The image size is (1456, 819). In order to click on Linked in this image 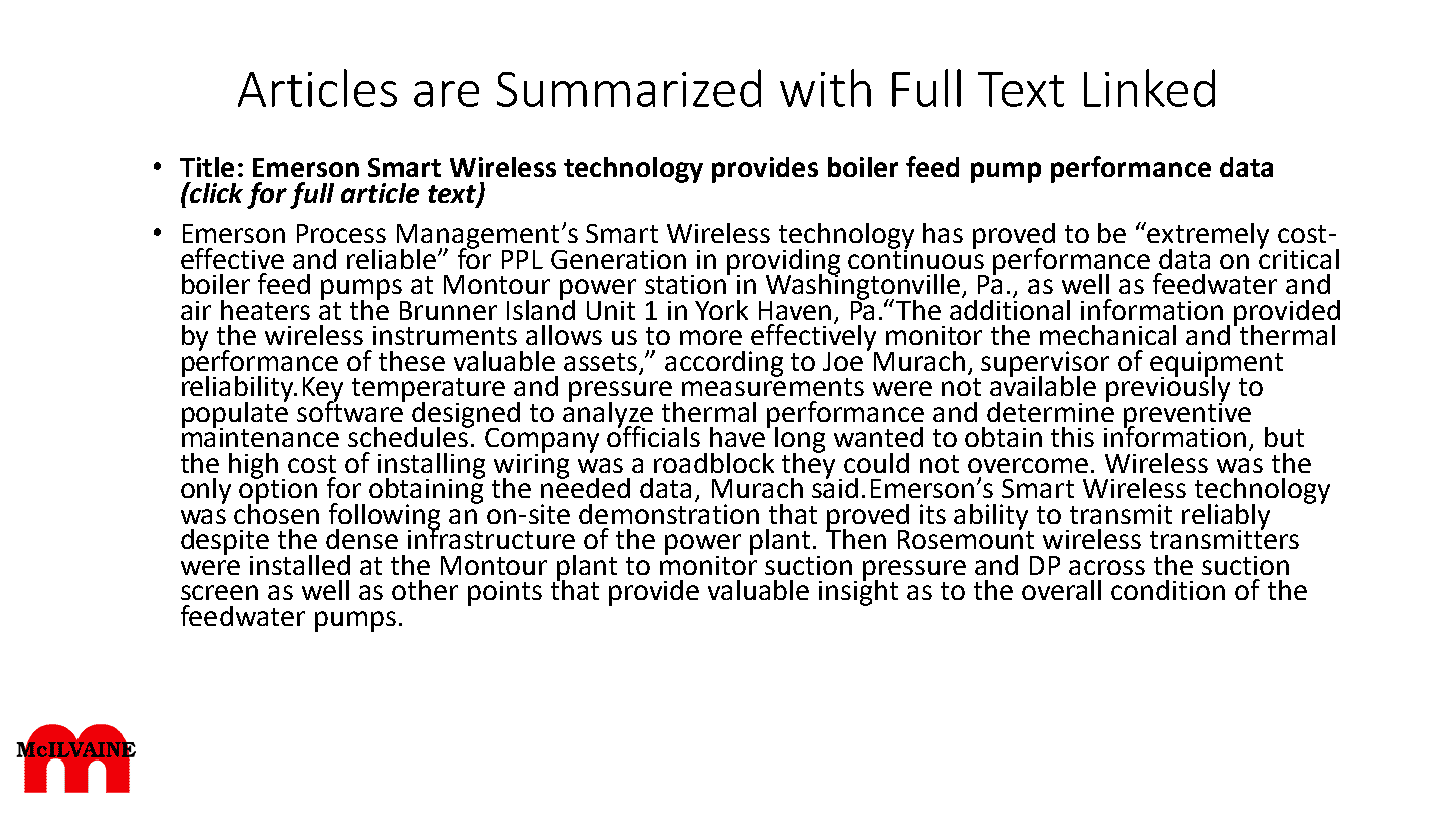, I will do `click(1149, 88)`.
